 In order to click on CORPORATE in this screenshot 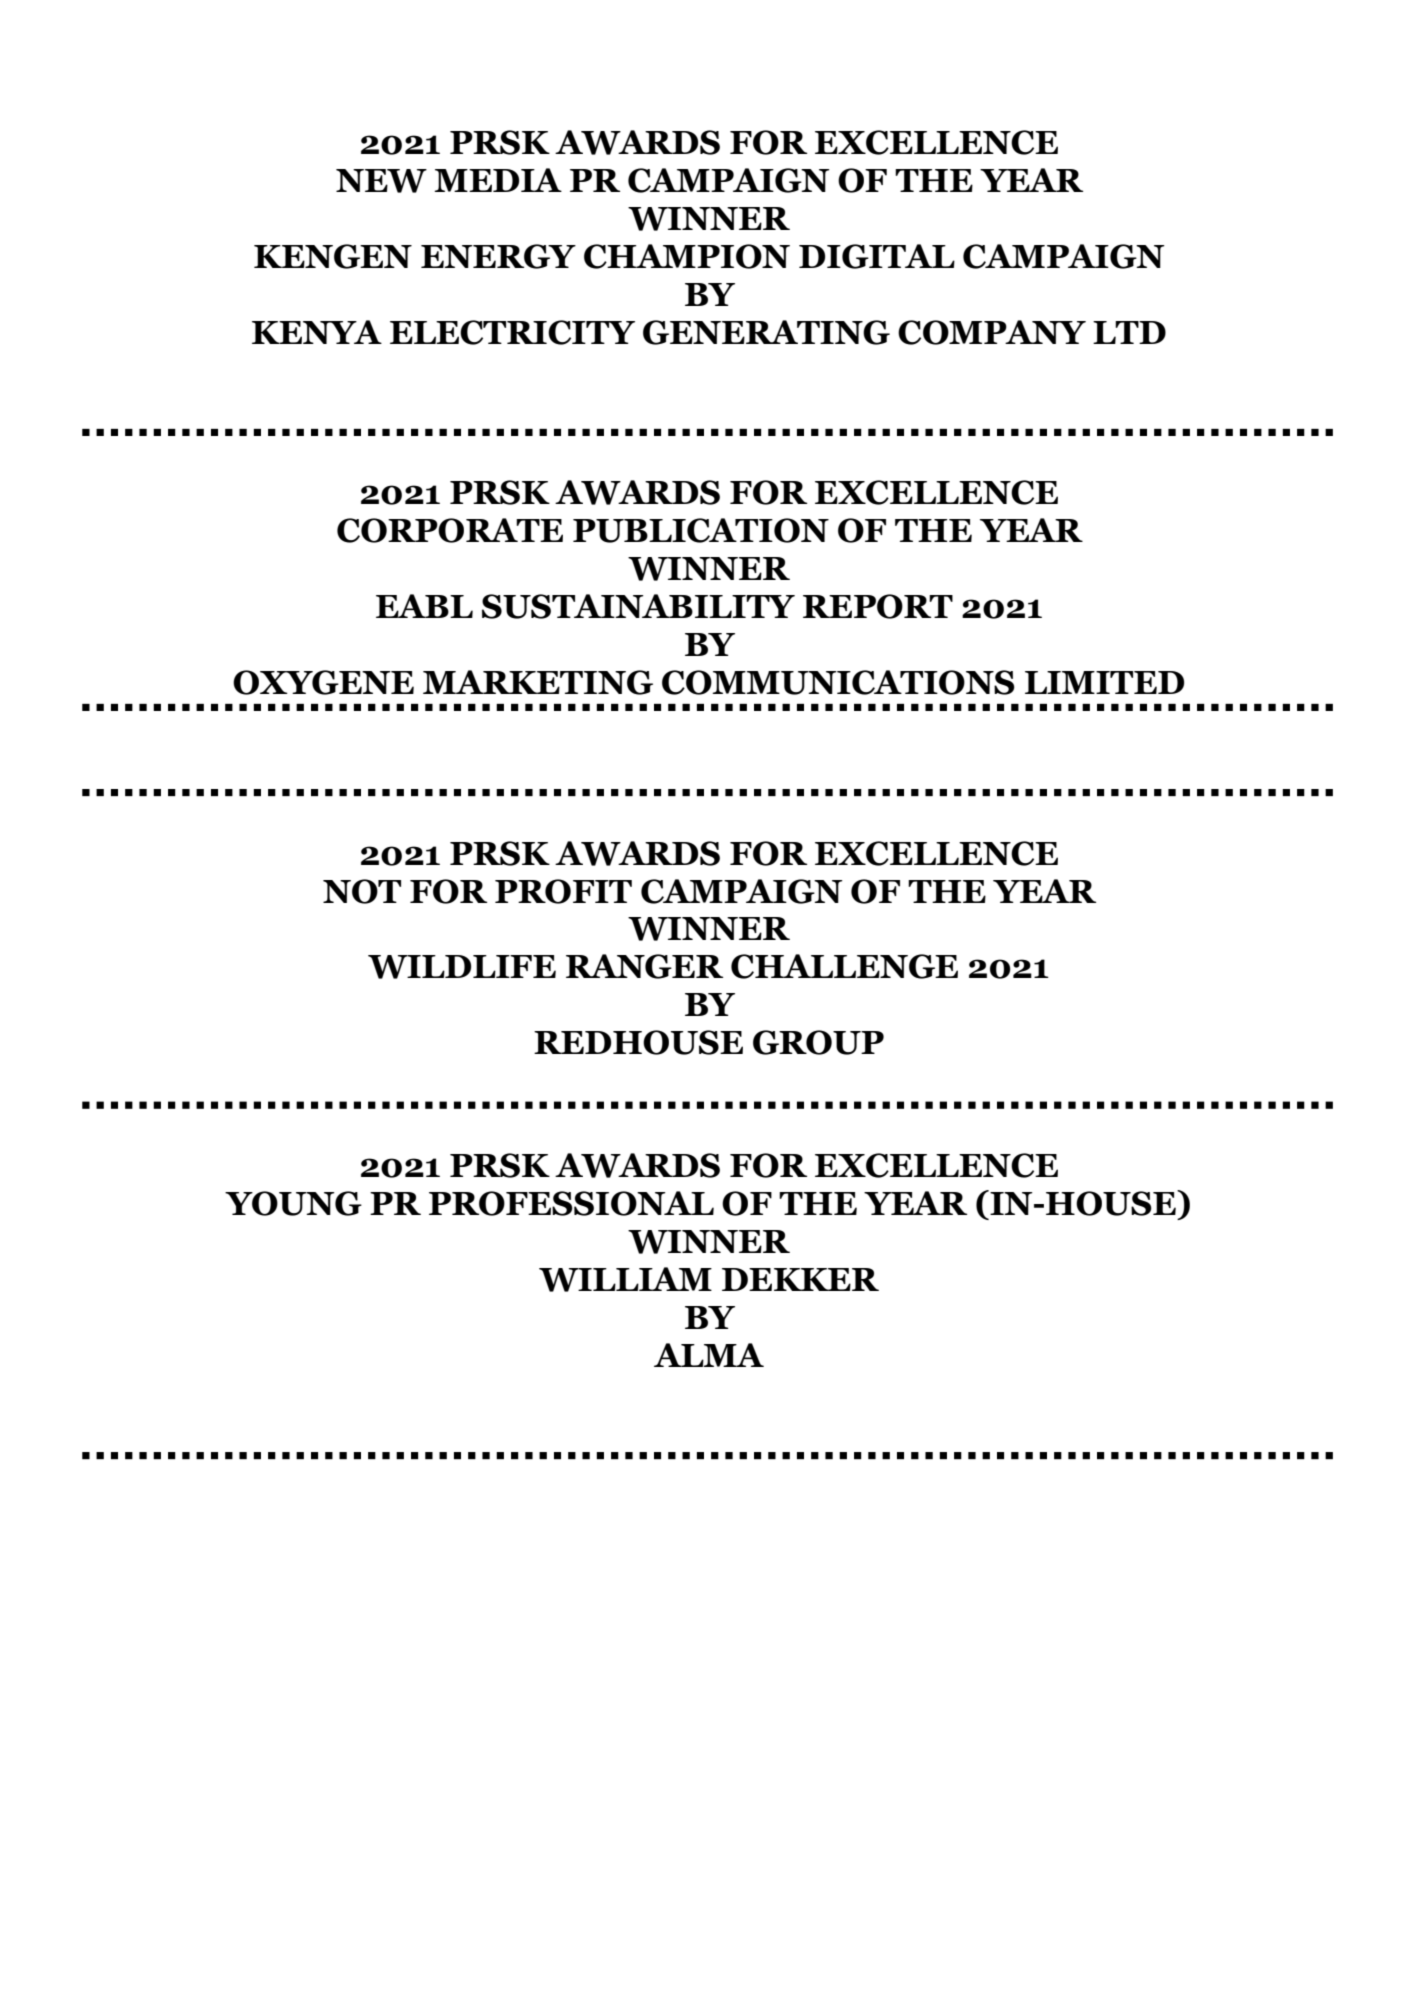, I will do `click(450, 530)`.
